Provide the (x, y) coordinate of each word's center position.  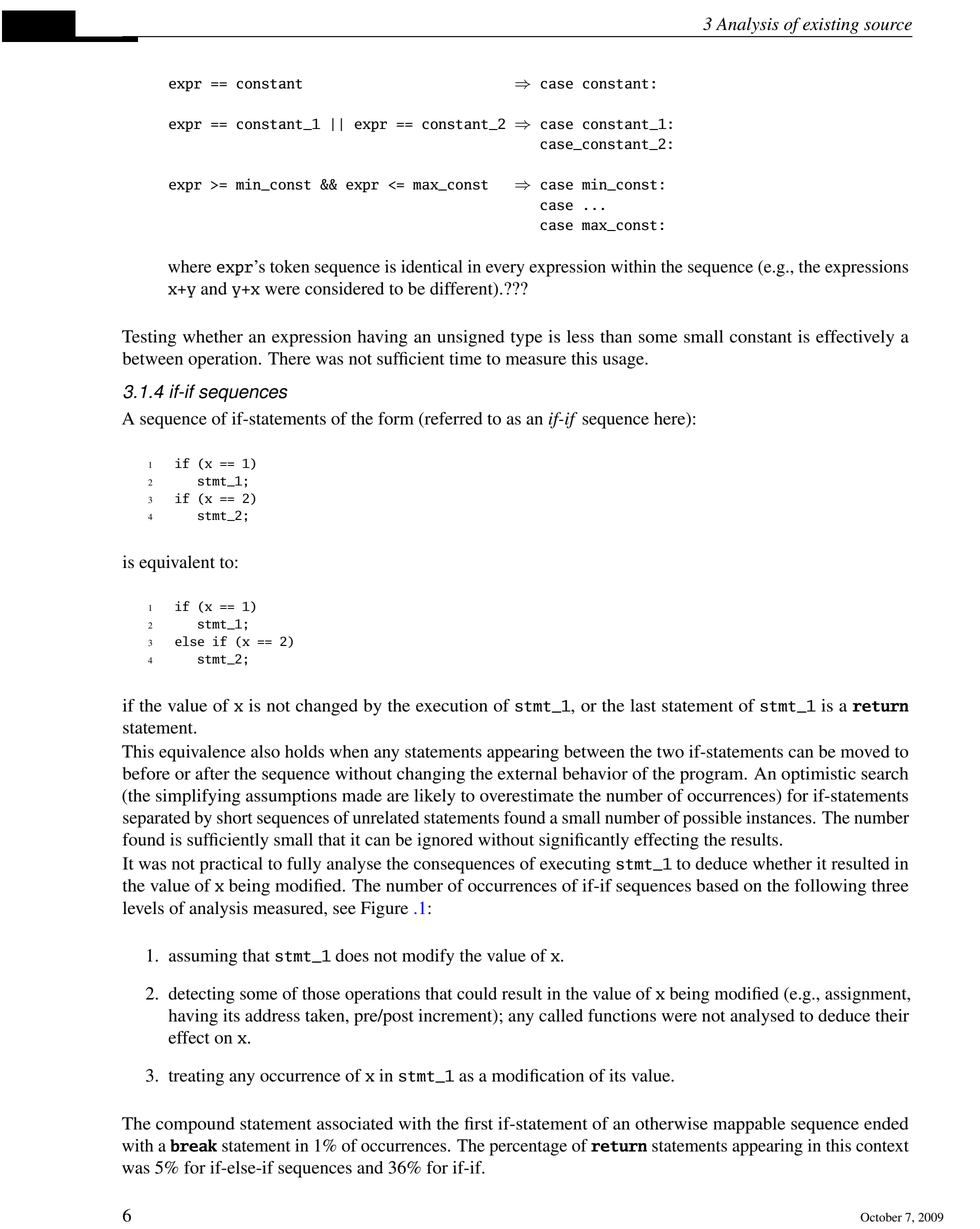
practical (231, 865)
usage (624, 362)
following (830, 887)
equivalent (177, 563)
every (505, 270)
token (289, 266)
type (526, 339)
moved (865, 751)
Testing (149, 338)
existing (831, 26)
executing (575, 865)
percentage (528, 1148)
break (193, 1145)
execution (452, 705)
